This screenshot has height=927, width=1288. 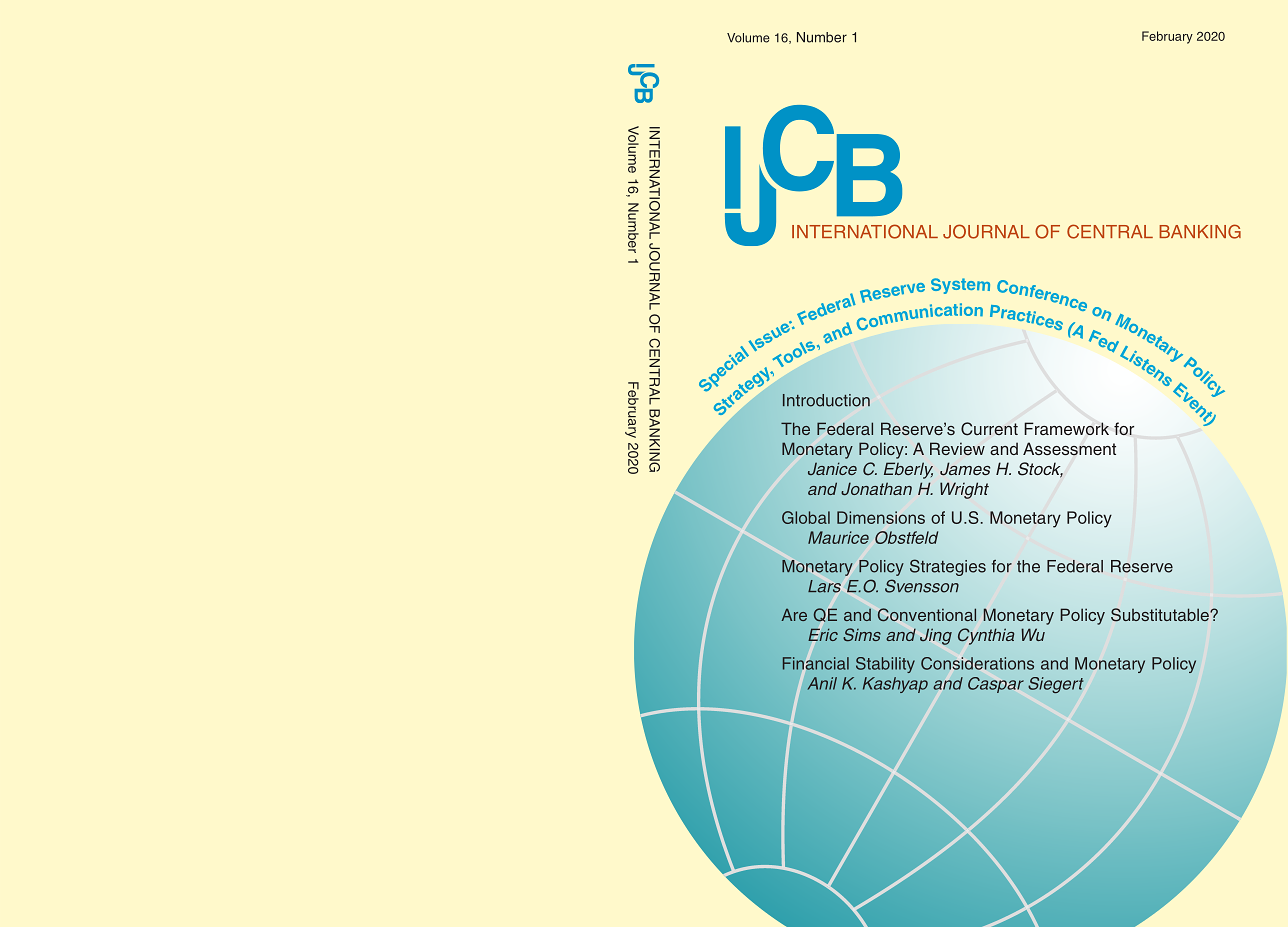 I want to click on Strategies, so click(x=948, y=567).
